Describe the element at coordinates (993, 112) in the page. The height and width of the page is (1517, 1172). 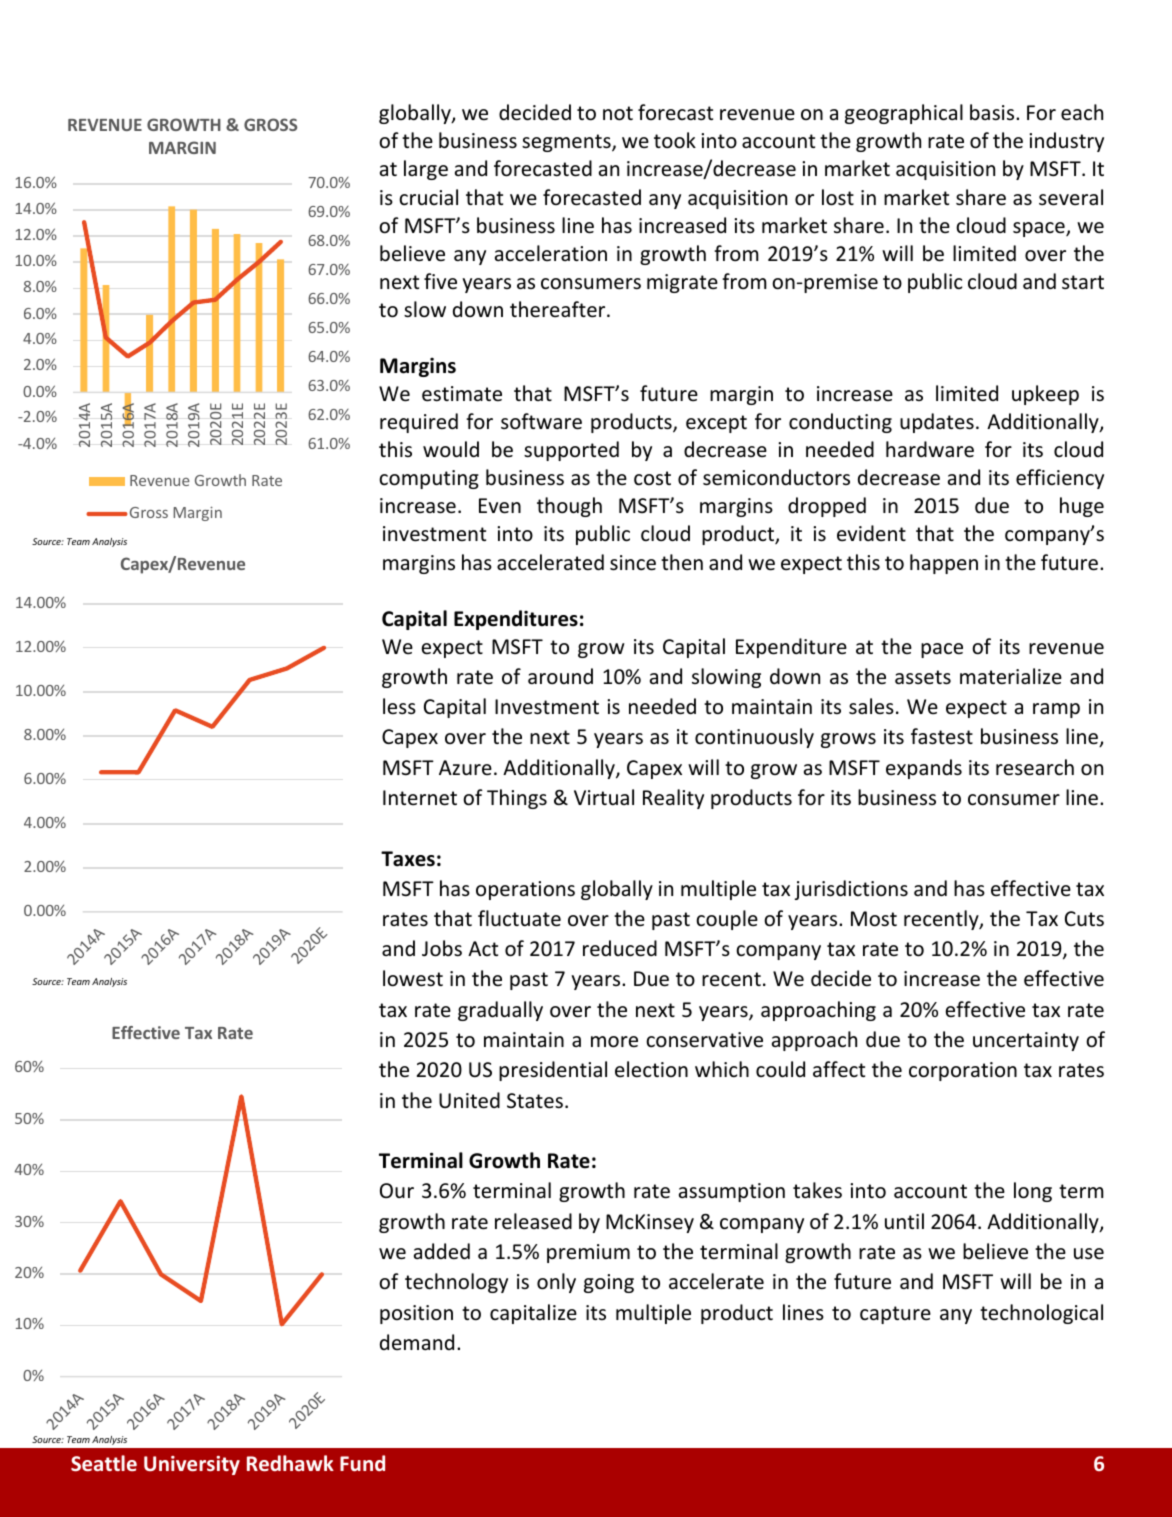
I see `basis` at that location.
